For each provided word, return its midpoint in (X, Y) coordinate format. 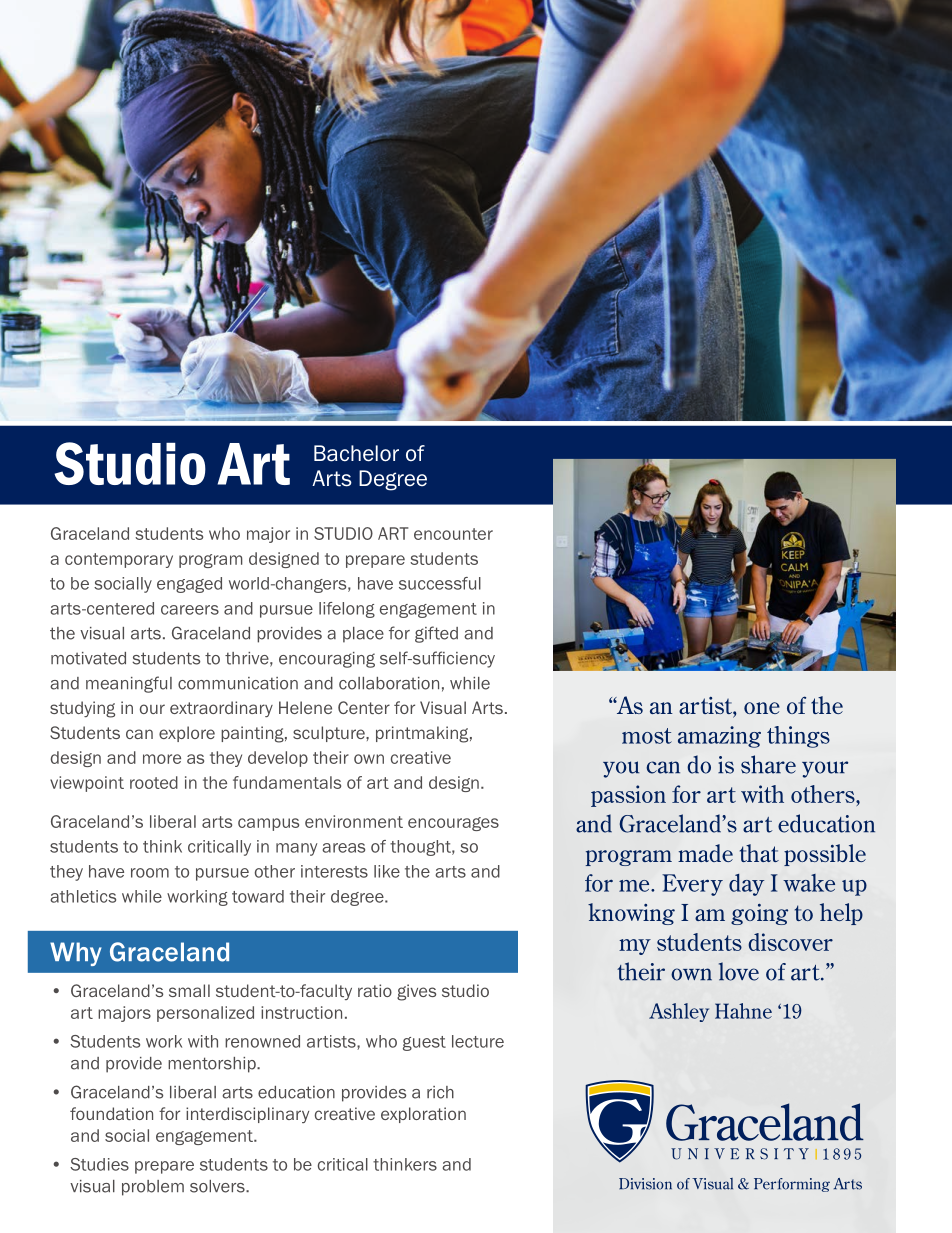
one (762, 708)
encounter (453, 534)
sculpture (330, 734)
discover (791, 942)
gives (416, 992)
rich (440, 1092)
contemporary (119, 560)
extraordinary (221, 709)
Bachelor (356, 453)
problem (153, 1188)
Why (76, 954)
